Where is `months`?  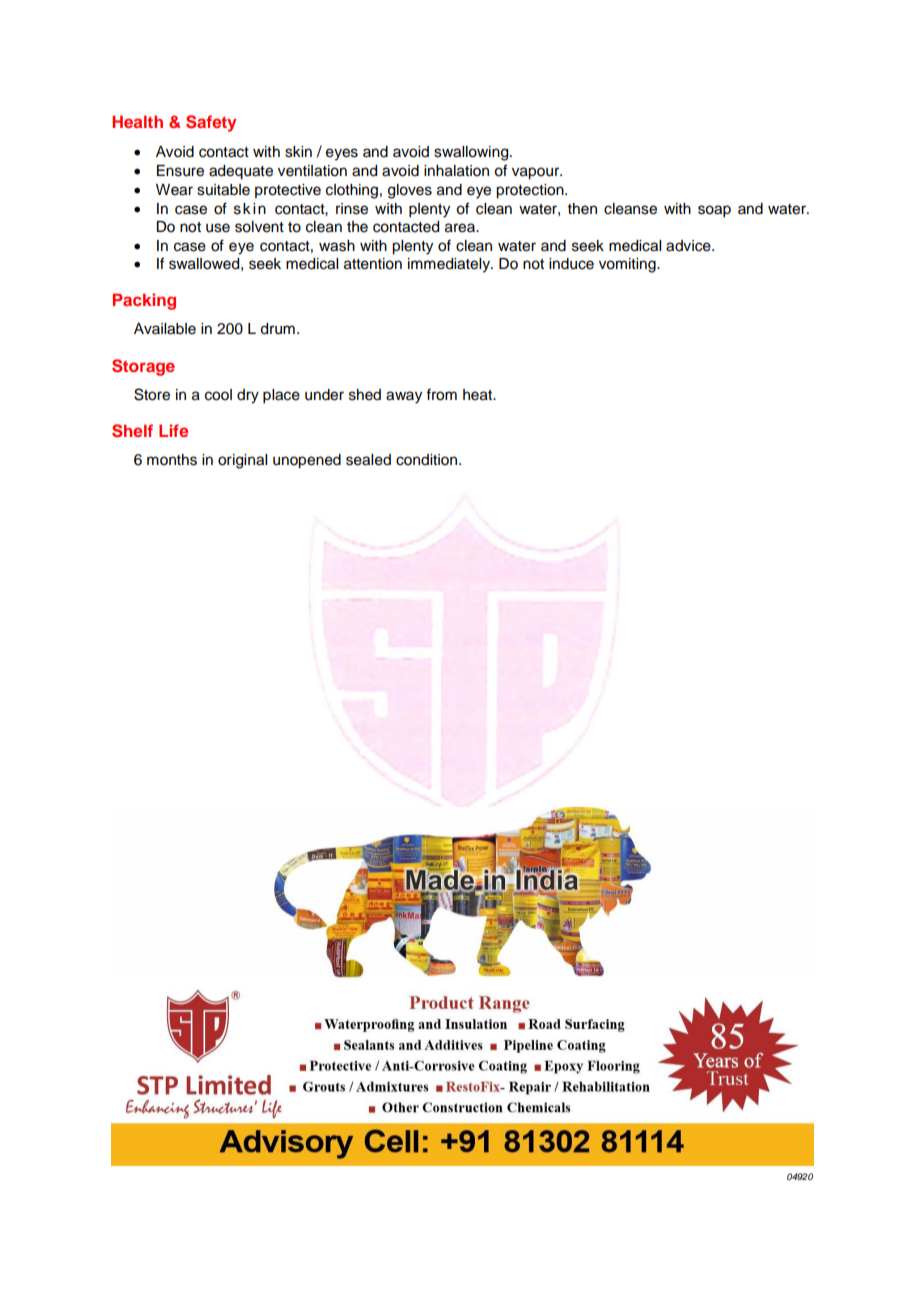 months is located at coordinates (172, 460).
